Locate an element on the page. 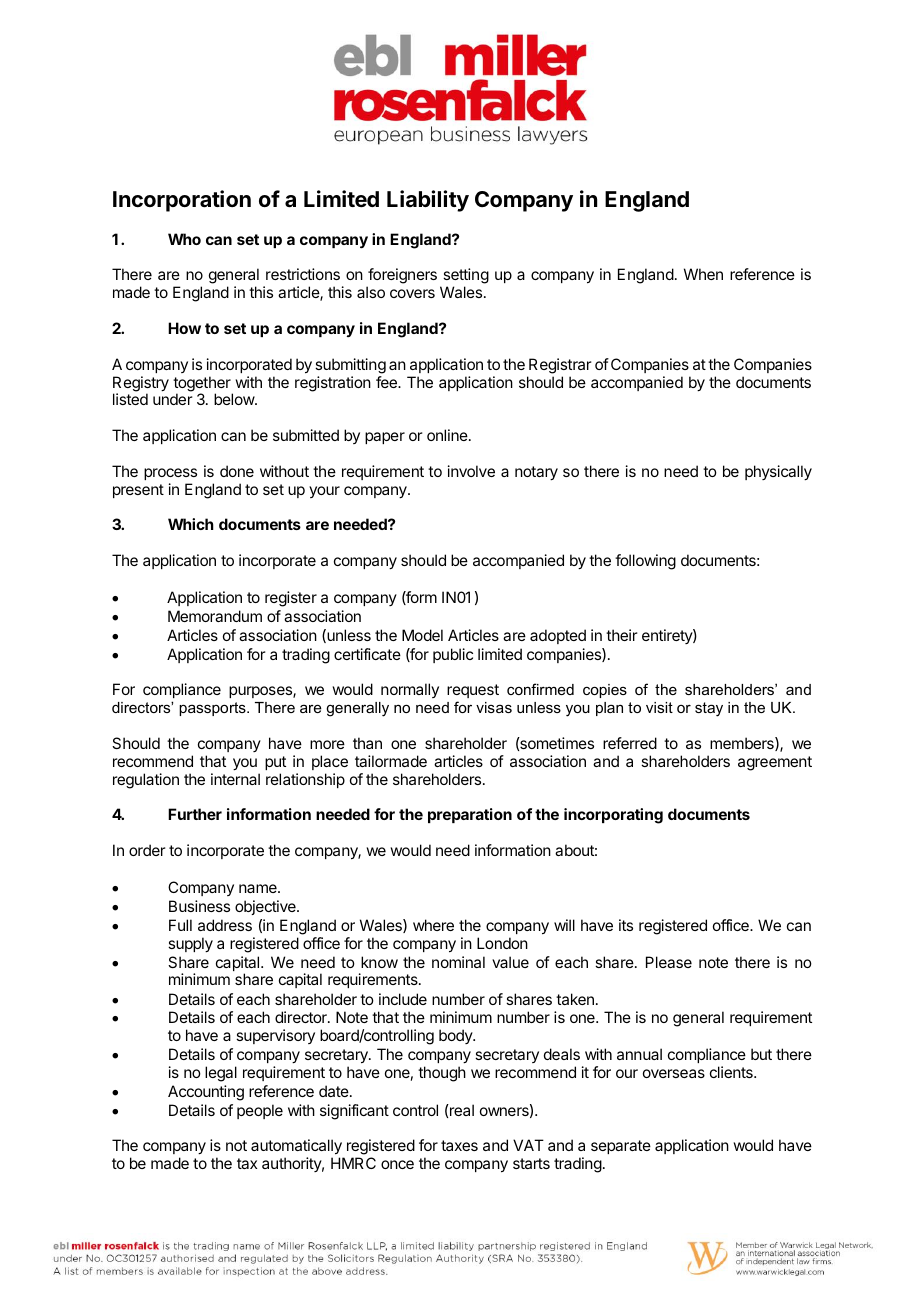 This document has height=1308, width=924. request is located at coordinates (473, 691).
